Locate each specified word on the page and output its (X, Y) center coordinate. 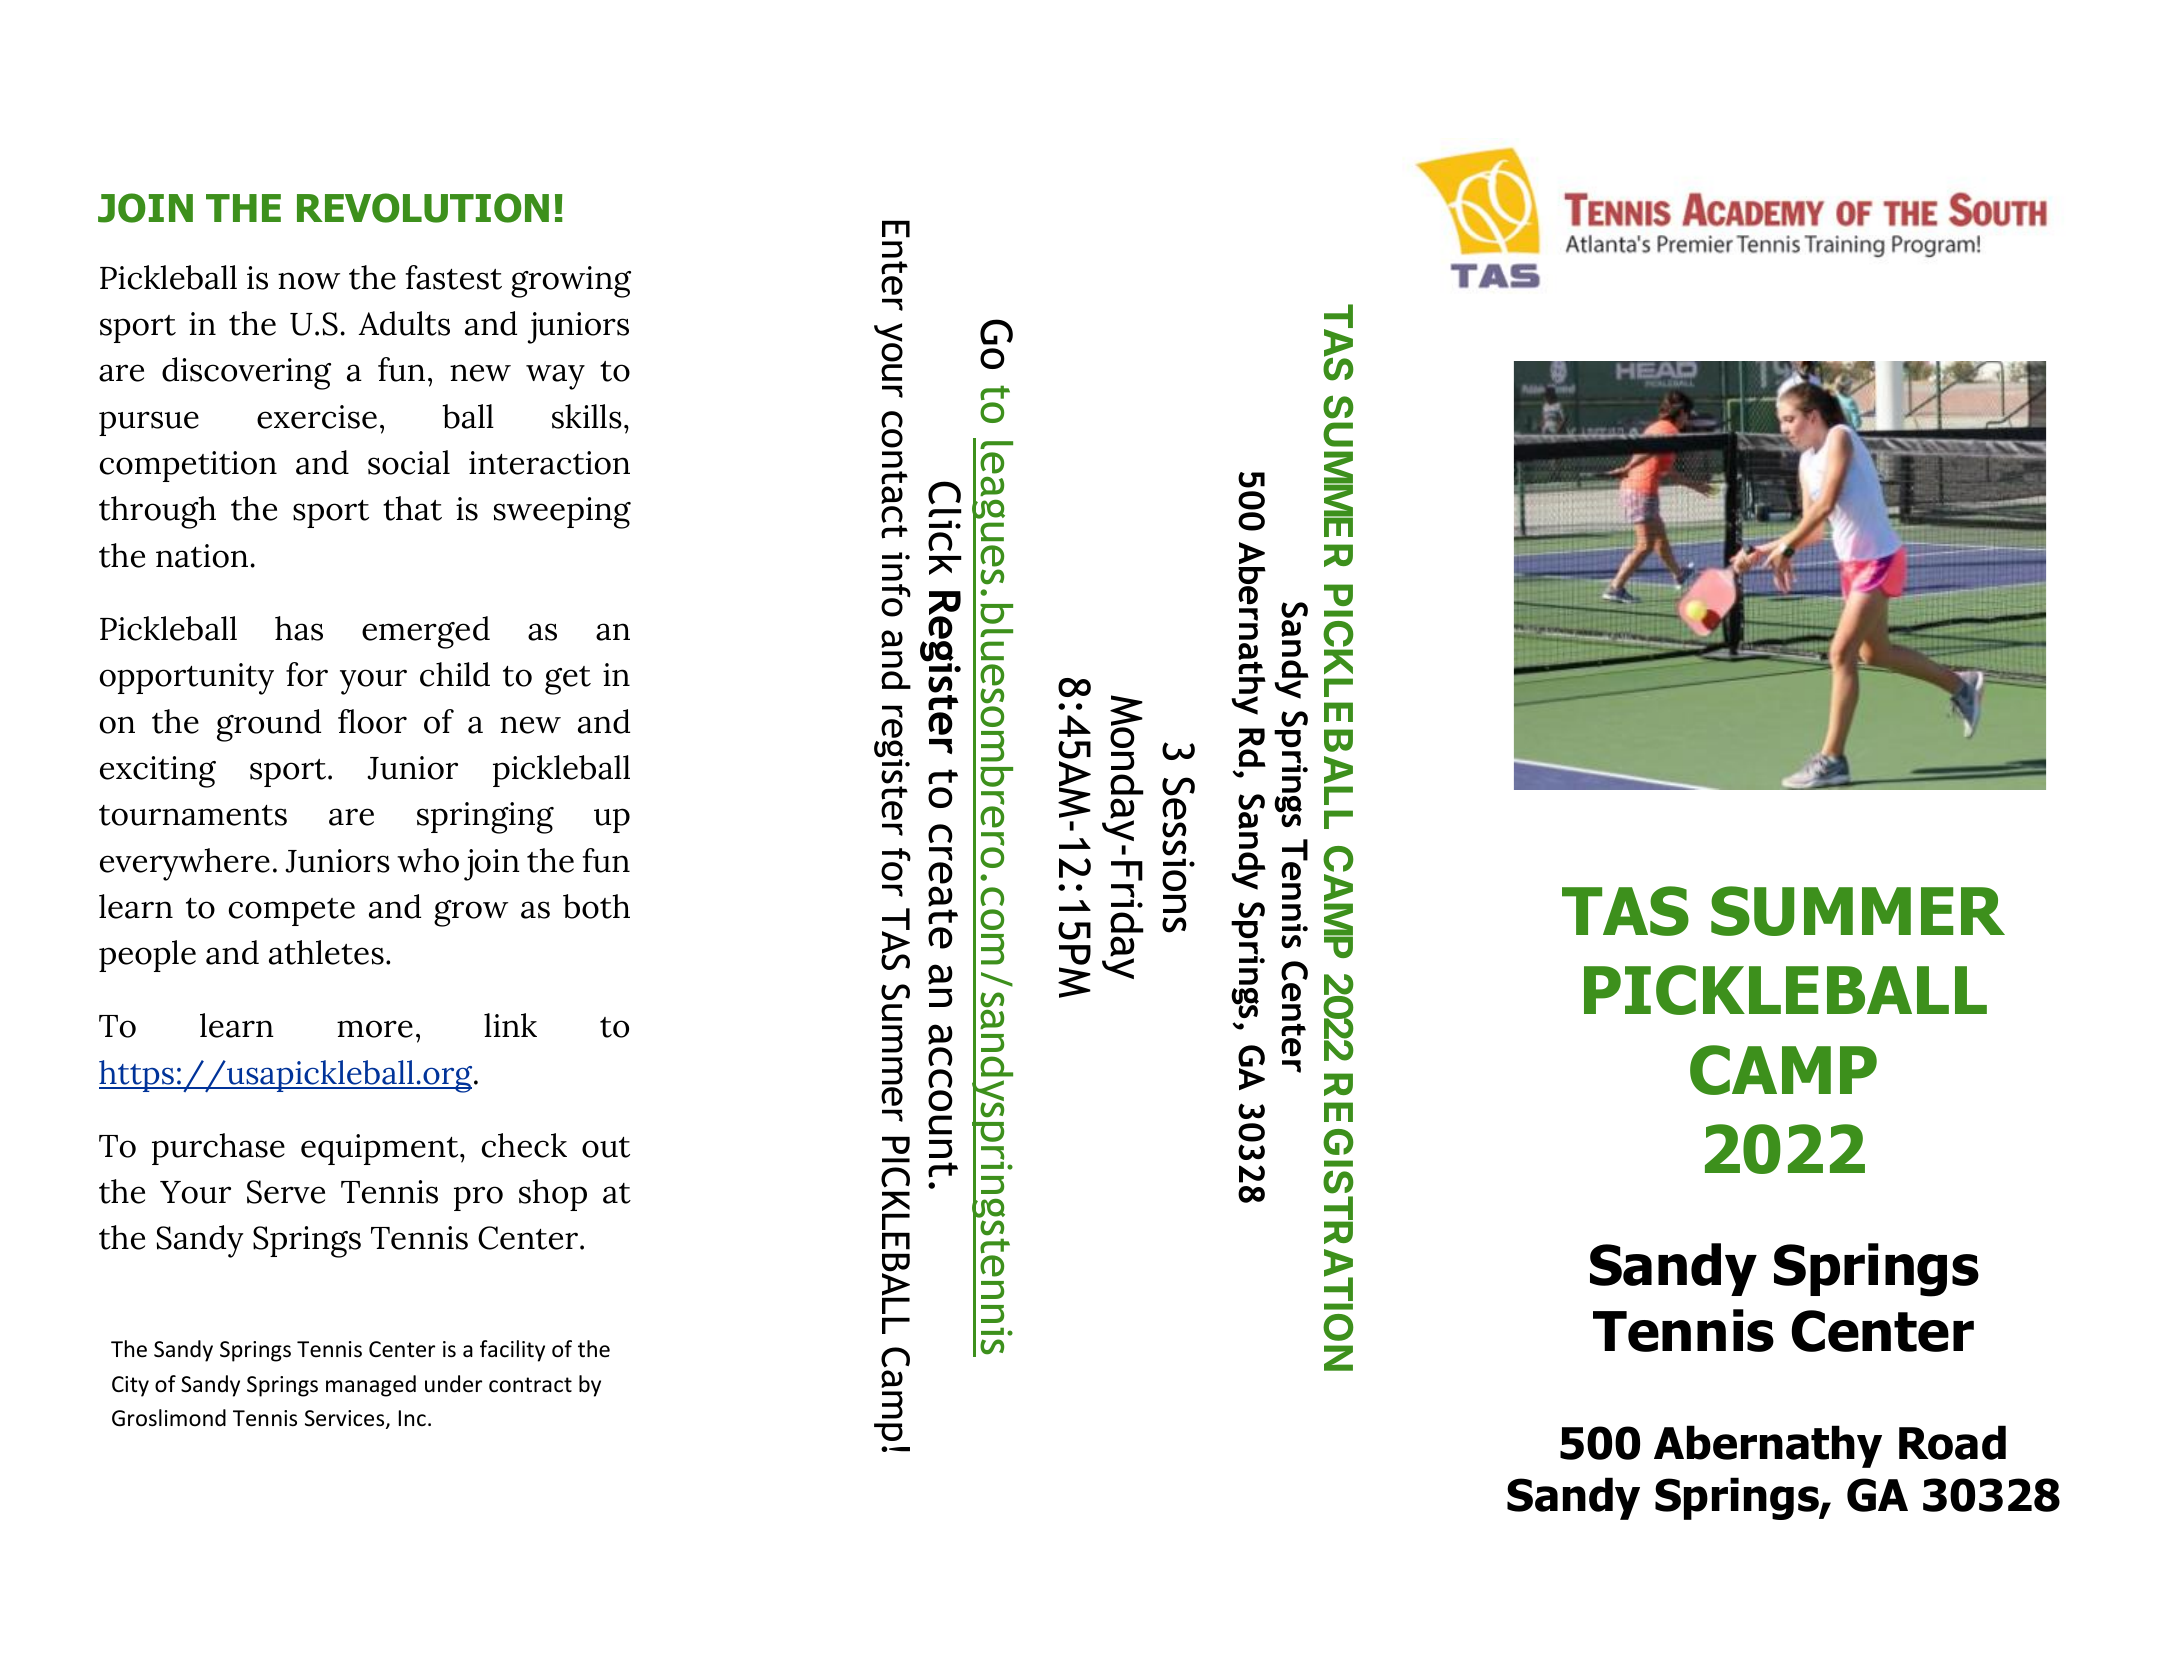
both (596, 906)
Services (346, 1419)
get (568, 680)
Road (1952, 1442)
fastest (454, 277)
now (309, 281)
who (428, 860)
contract (530, 1385)
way (555, 377)
